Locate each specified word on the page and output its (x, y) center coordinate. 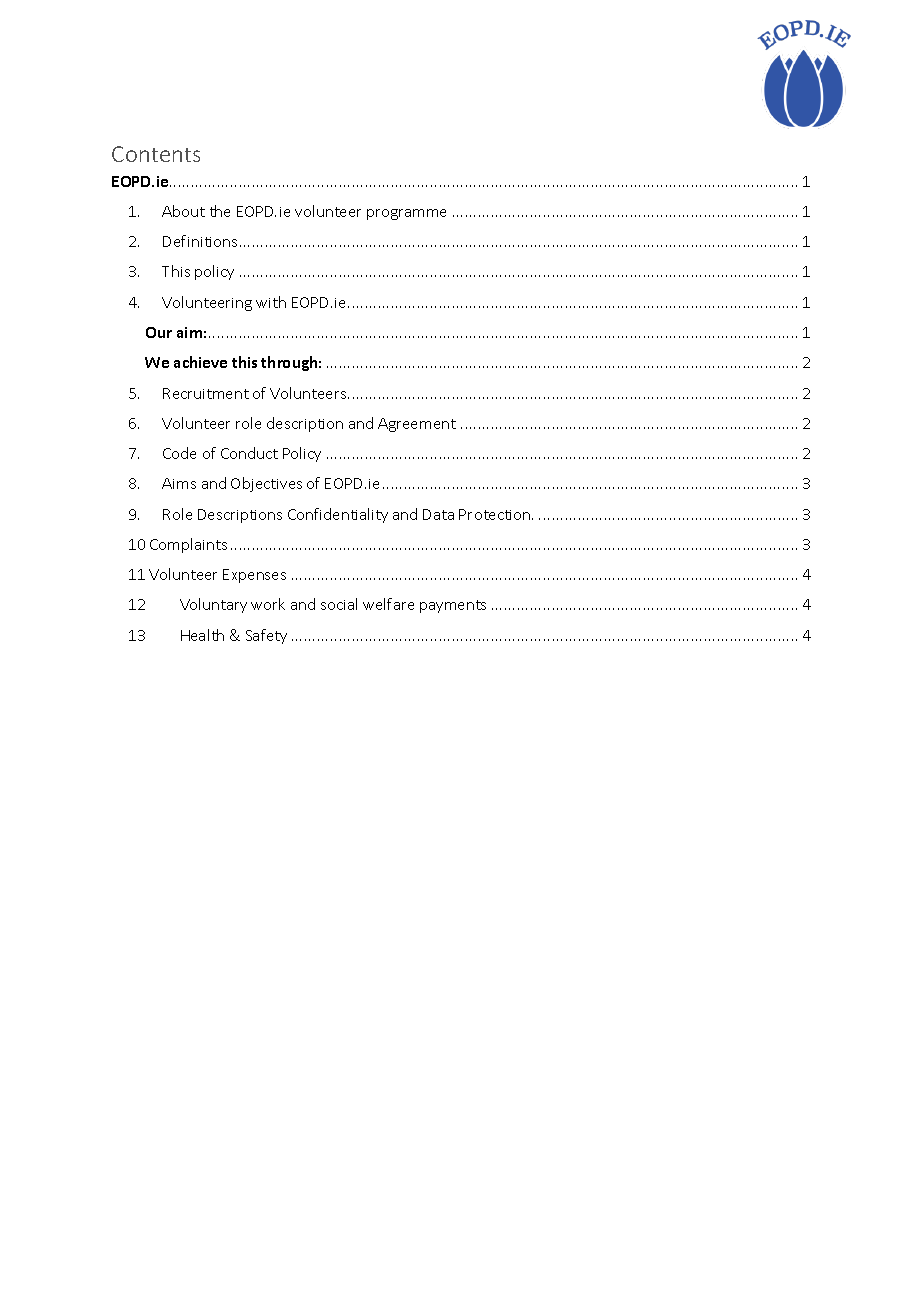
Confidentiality (338, 515)
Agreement (417, 425)
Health (202, 635)
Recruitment (206, 393)
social (339, 604)
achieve (200, 362)
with (271, 302)
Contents (156, 154)
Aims (179, 483)
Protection (496, 514)
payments (453, 606)
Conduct (249, 453)
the (220, 211)
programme (406, 214)
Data (438, 514)
